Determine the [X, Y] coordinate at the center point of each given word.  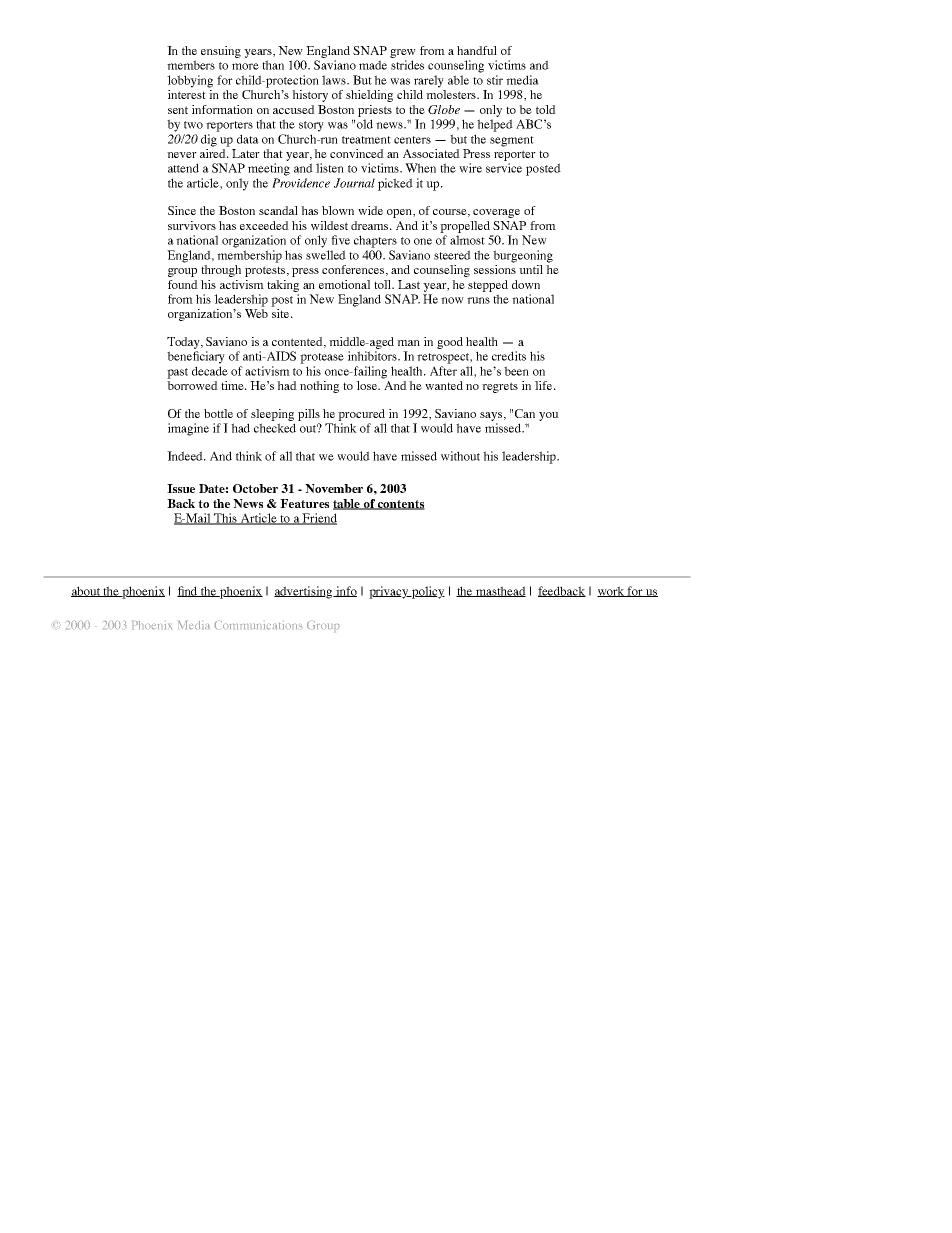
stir [495, 80]
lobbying [190, 81]
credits [509, 356]
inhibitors [373, 356]
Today [184, 343]
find [188, 591]
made [373, 65]
